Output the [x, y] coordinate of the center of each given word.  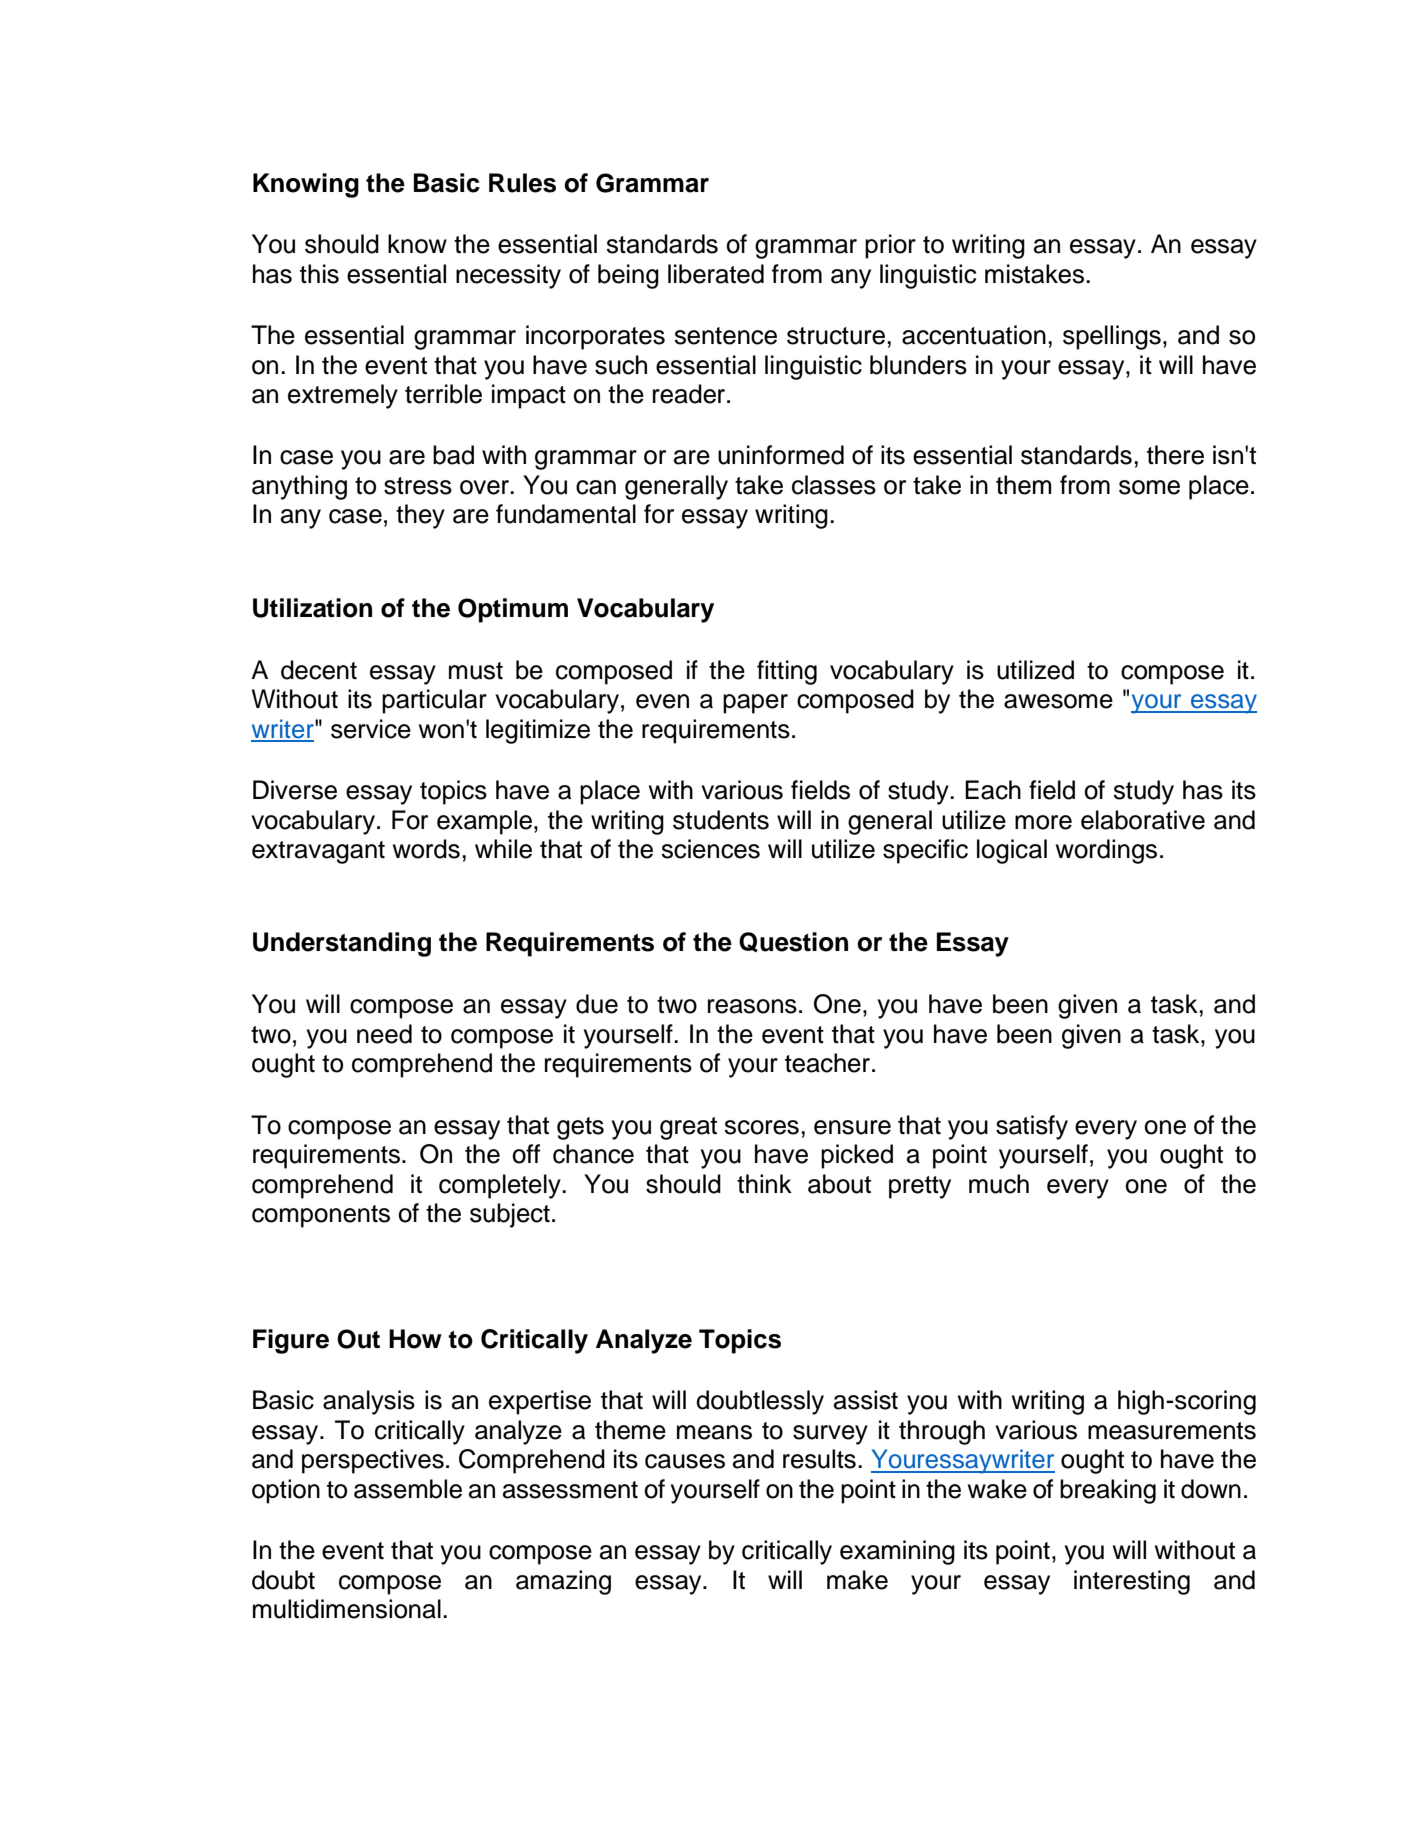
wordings [1106, 851]
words [426, 849]
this [319, 274]
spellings [1112, 337]
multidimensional [347, 1609]
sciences [710, 849]
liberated [716, 274]
